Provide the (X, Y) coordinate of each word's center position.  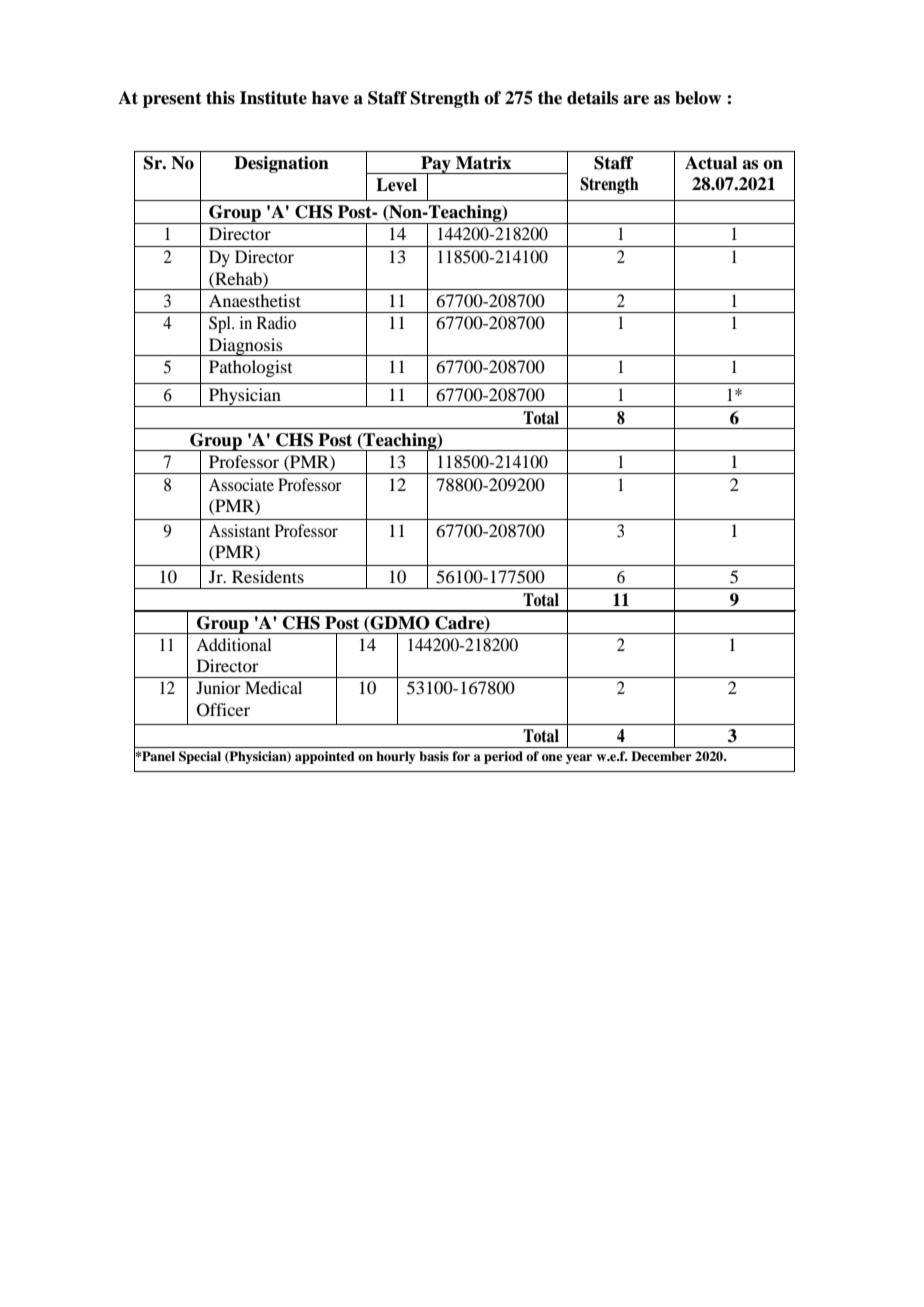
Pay (436, 165)
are (636, 100)
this (220, 98)
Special (200, 757)
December (661, 756)
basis (434, 756)
